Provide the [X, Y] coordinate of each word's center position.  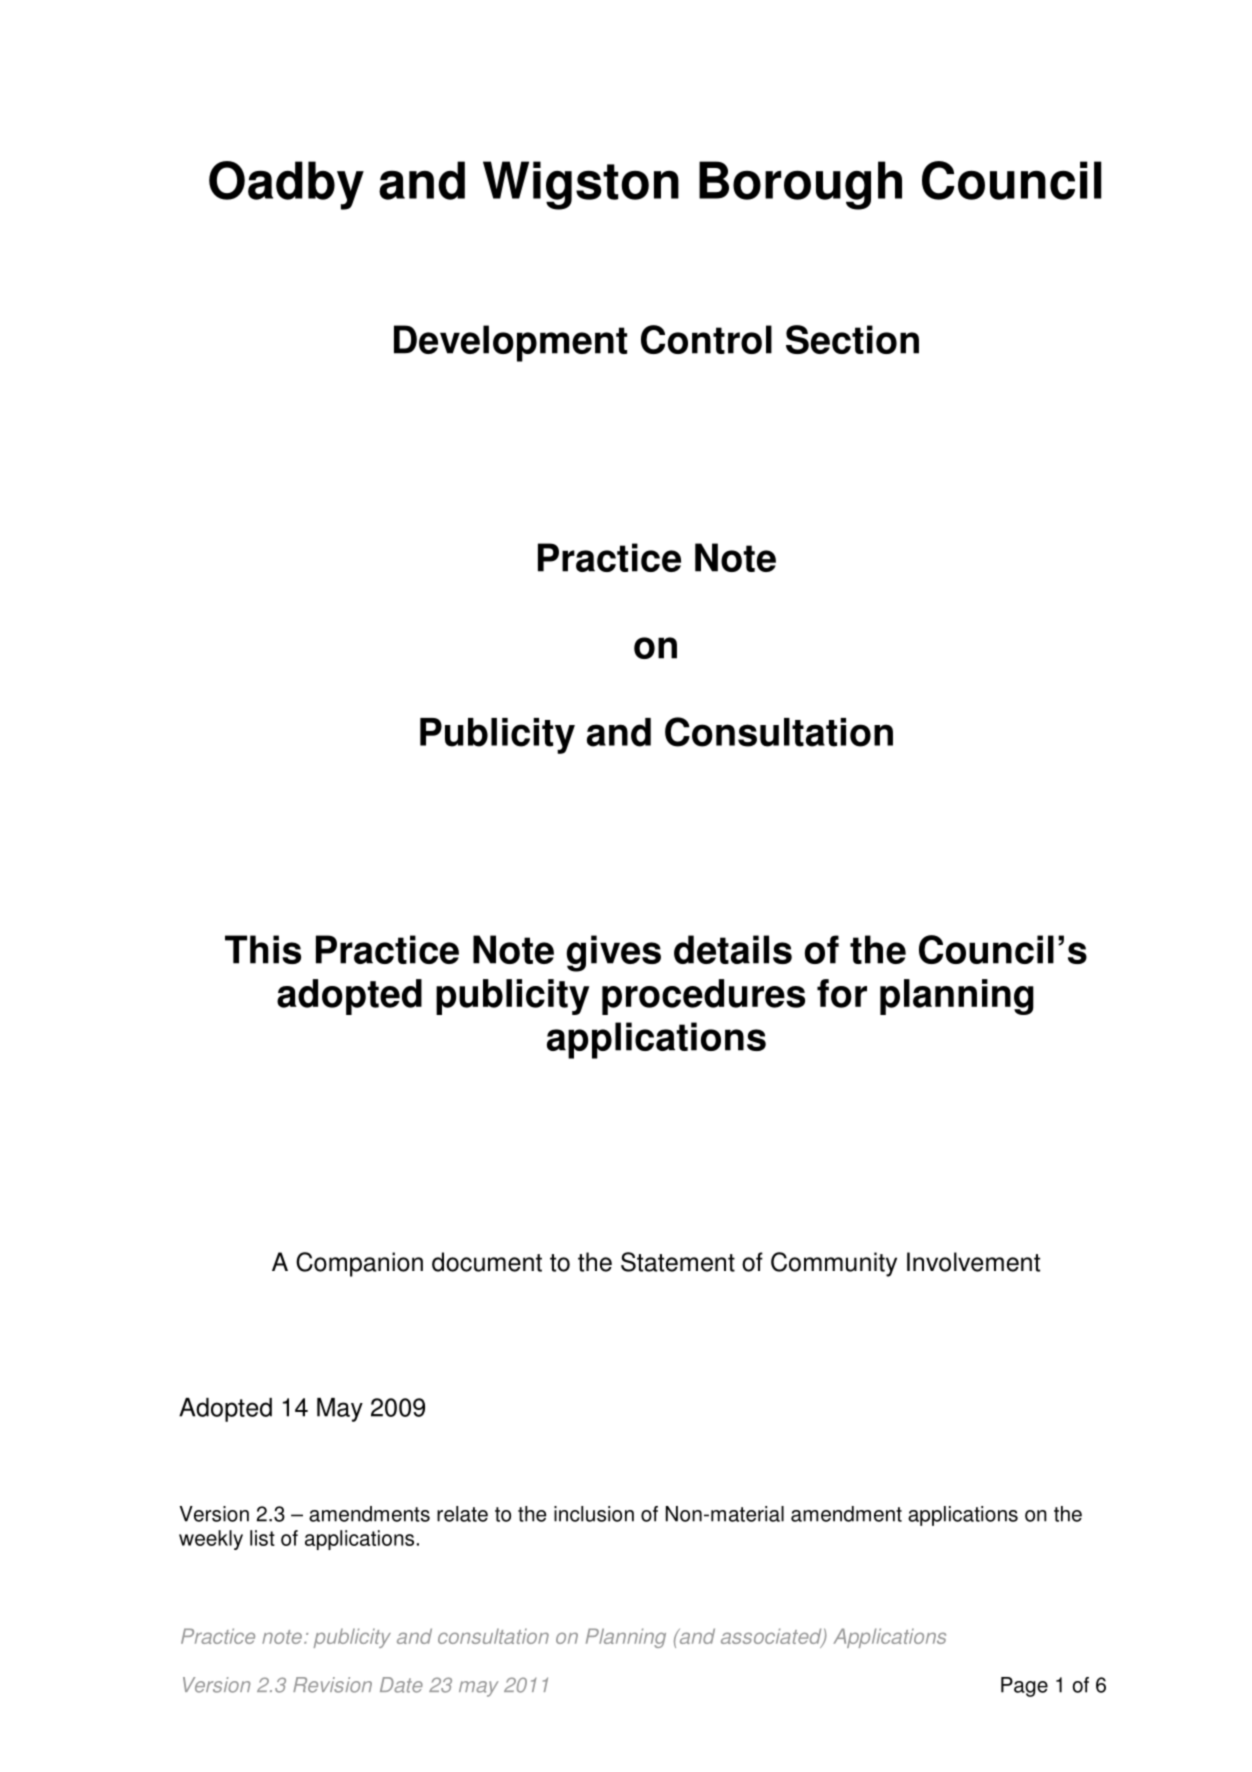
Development [510, 343]
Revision [332, 1685]
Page [1024, 1687]
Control [706, 339]
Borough [800, 185]
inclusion [594, 1514]
